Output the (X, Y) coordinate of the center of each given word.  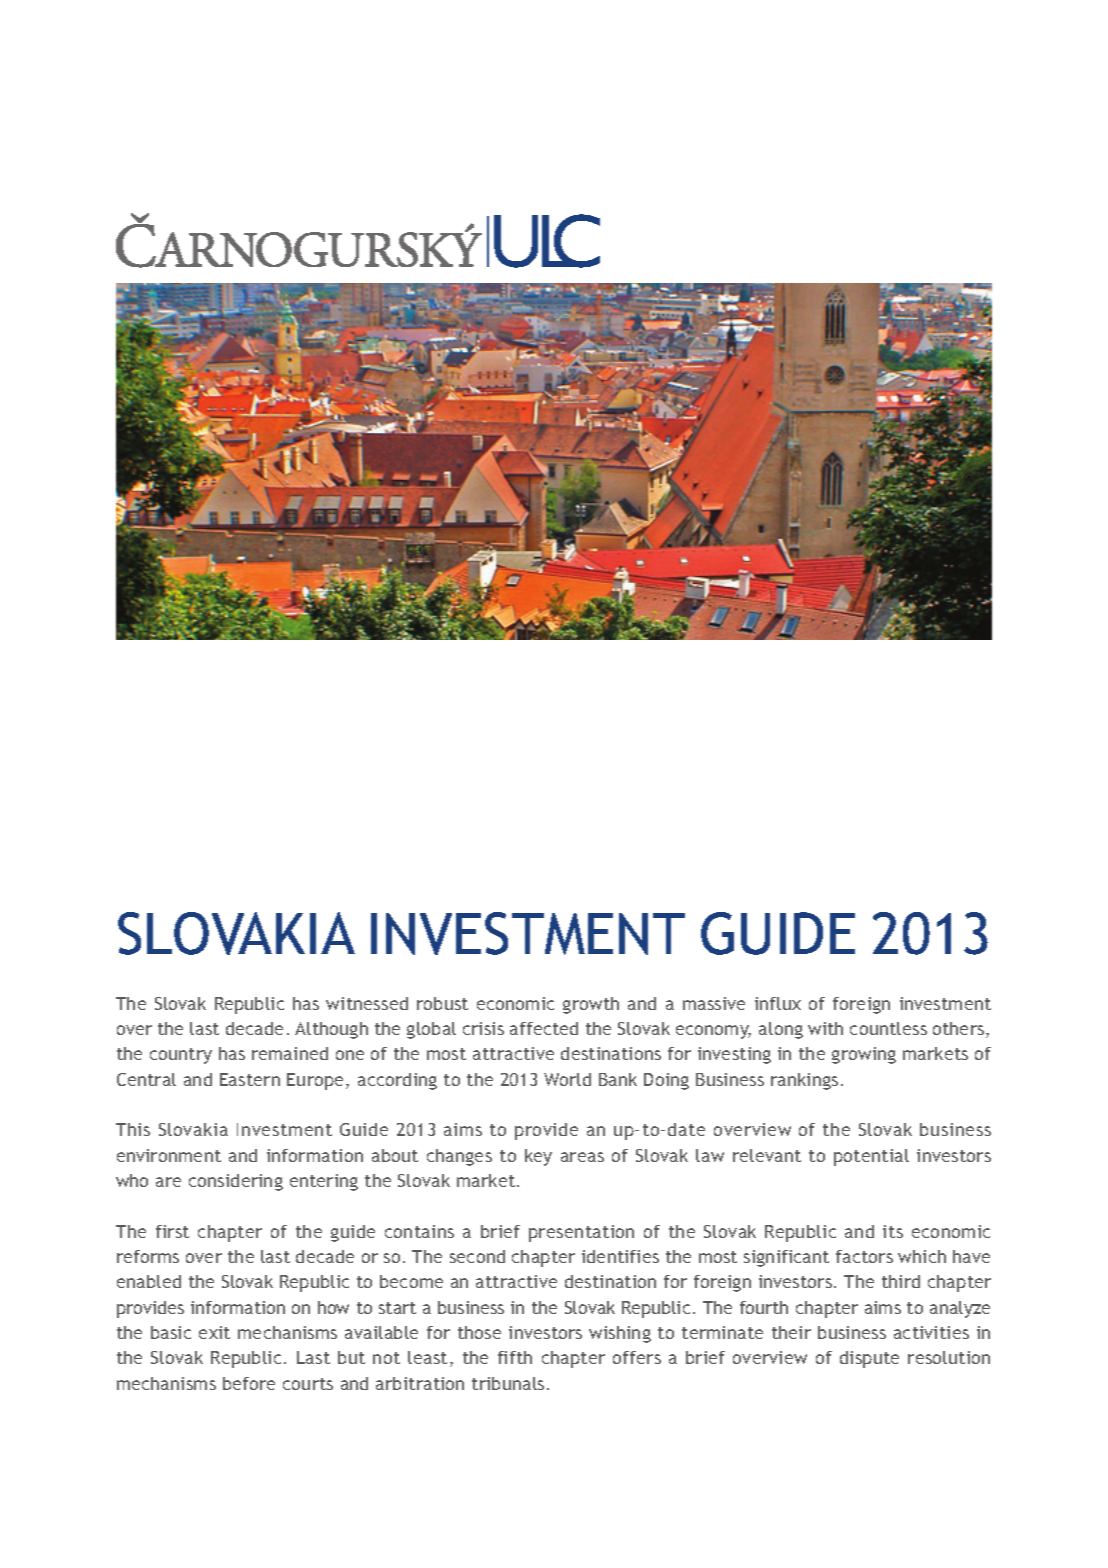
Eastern (250, 1079)
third (901, 1281)
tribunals (508, 1383)
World (567, 1079)
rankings (804, 1081)
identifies (620, 1256)
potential (871, 1157)
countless (888, 1028)
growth (591, 1005)
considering (236, 1182)
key (538, 1157)
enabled (149, 1281)
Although (331, 1030)
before (249, 1383)
